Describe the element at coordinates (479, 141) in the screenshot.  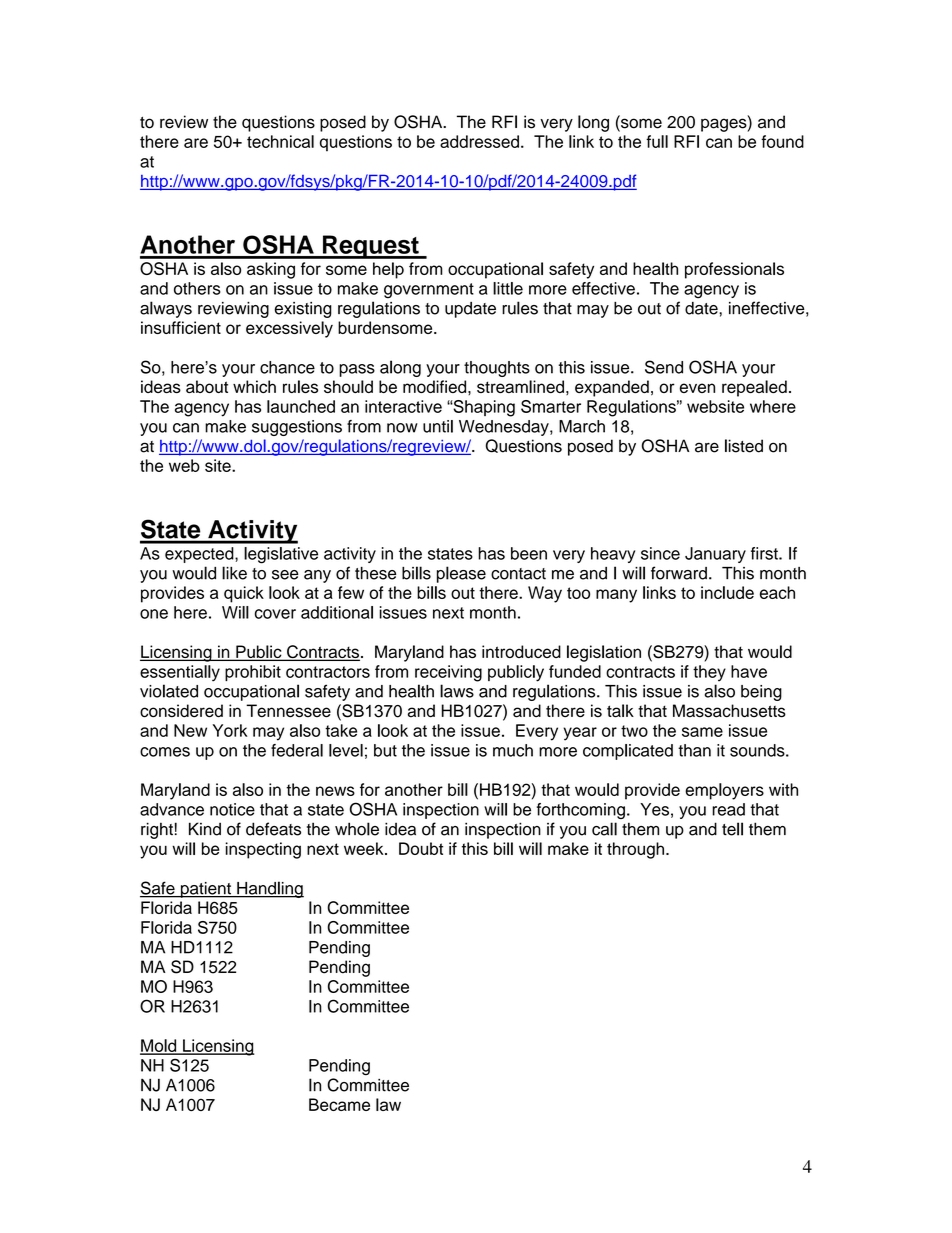
I see `addressed` at that location.
